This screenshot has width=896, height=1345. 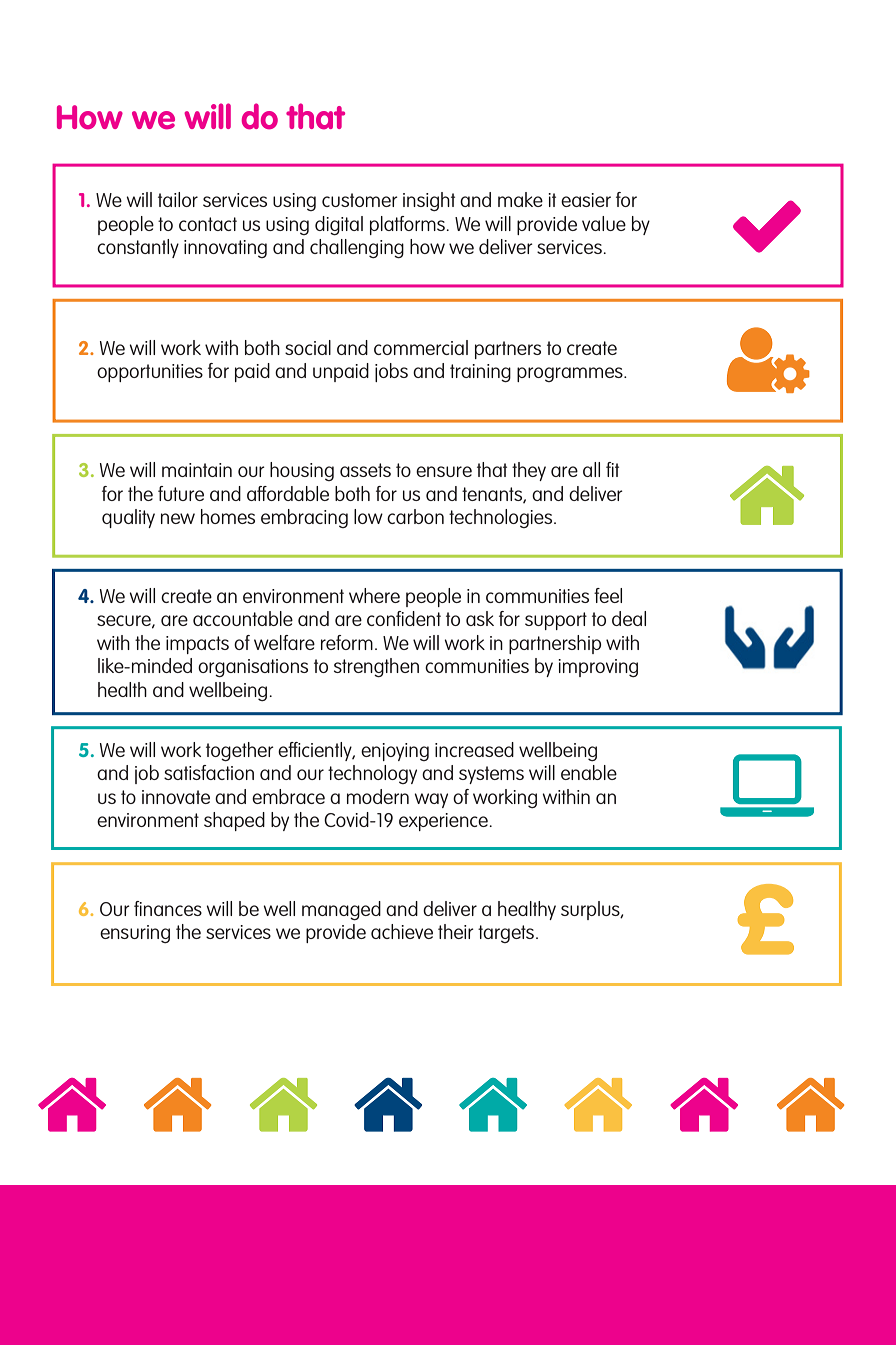 What do you see at coordinates (376, 667) in the screenshot?
I see `strengthen` at bounding box center [376, 667].
